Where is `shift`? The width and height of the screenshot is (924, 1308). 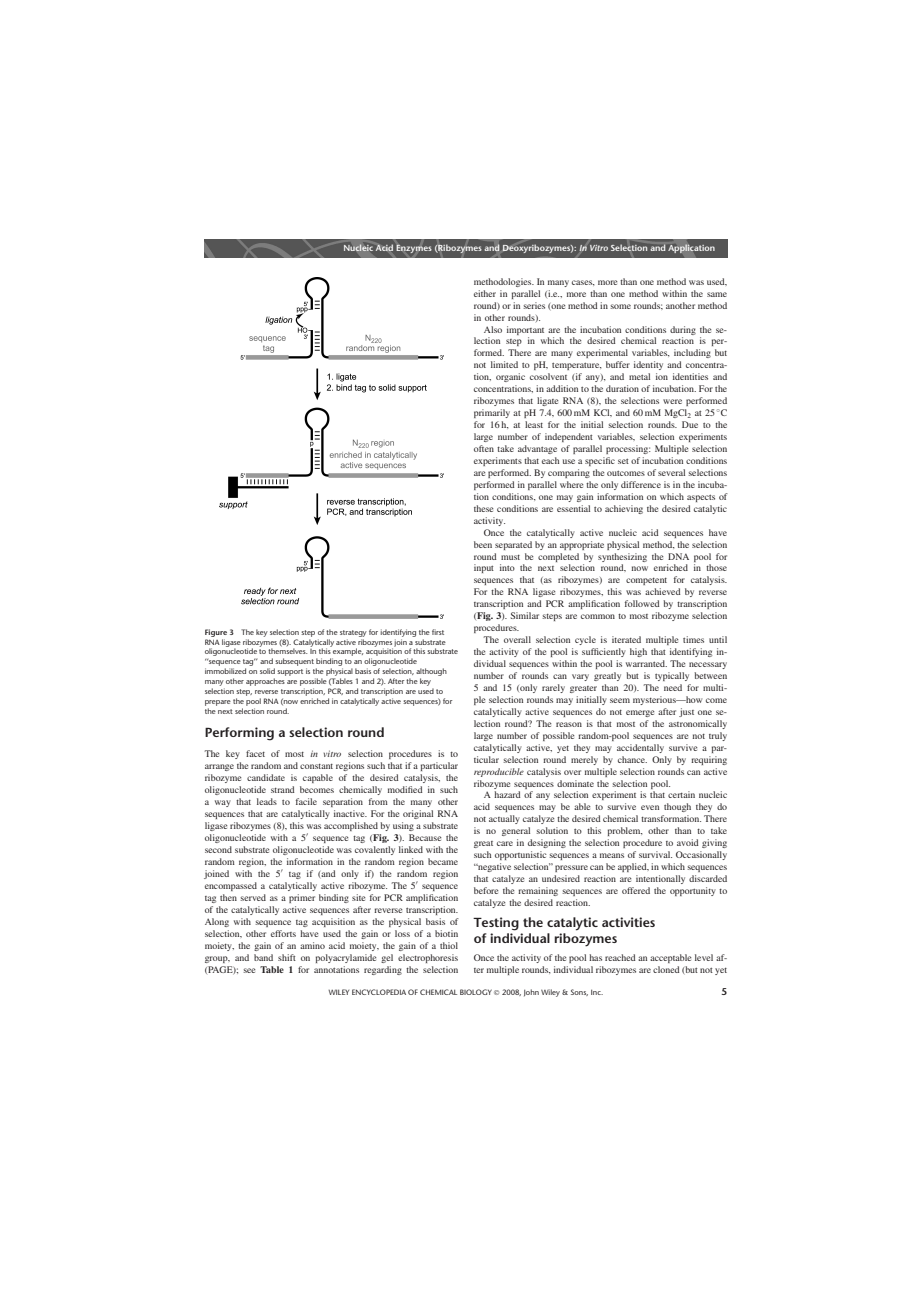 shift is located at coordinates (287, 957).
